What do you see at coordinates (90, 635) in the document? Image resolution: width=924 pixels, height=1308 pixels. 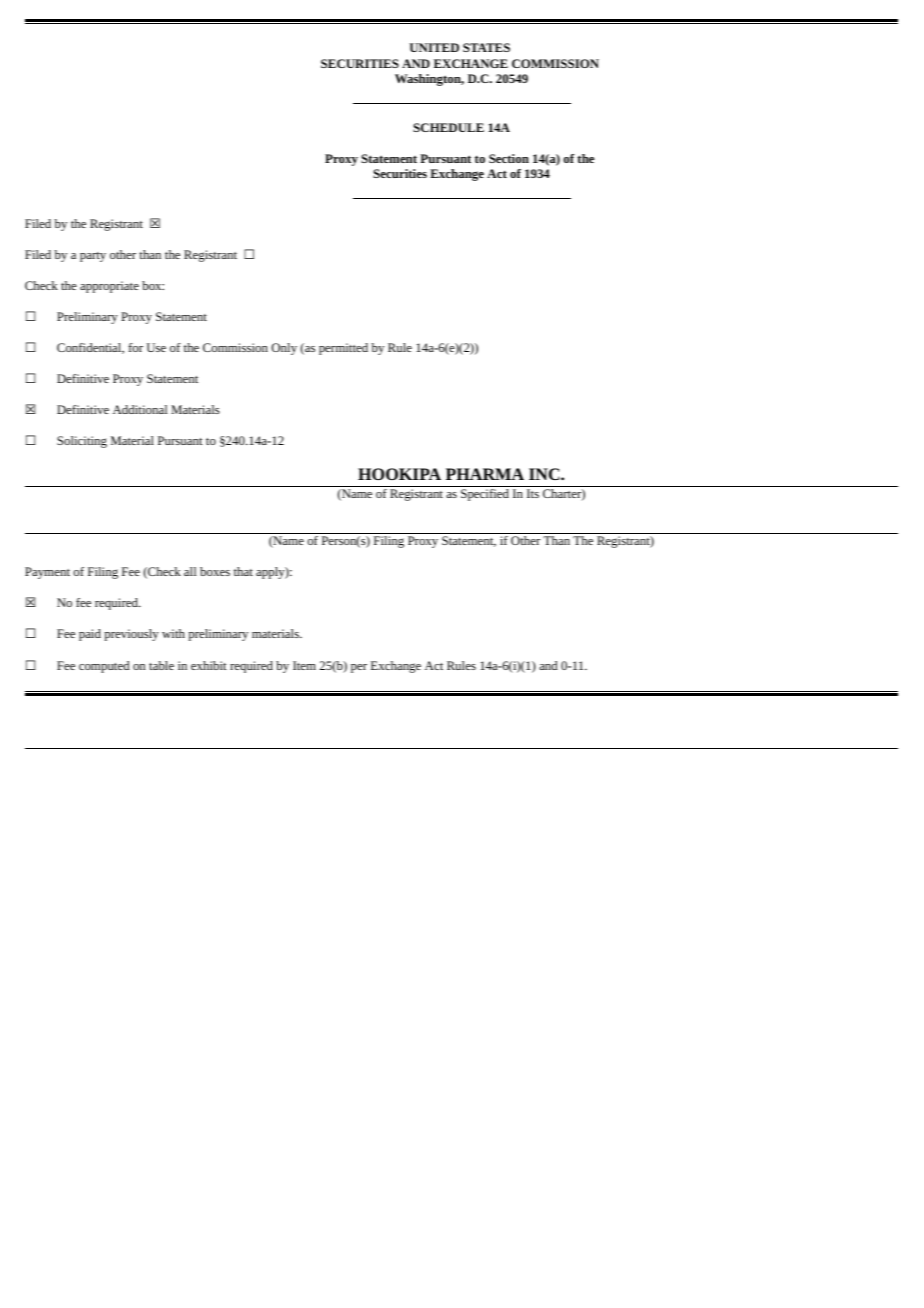 I see `paid` at bounding box center [90, 635].
